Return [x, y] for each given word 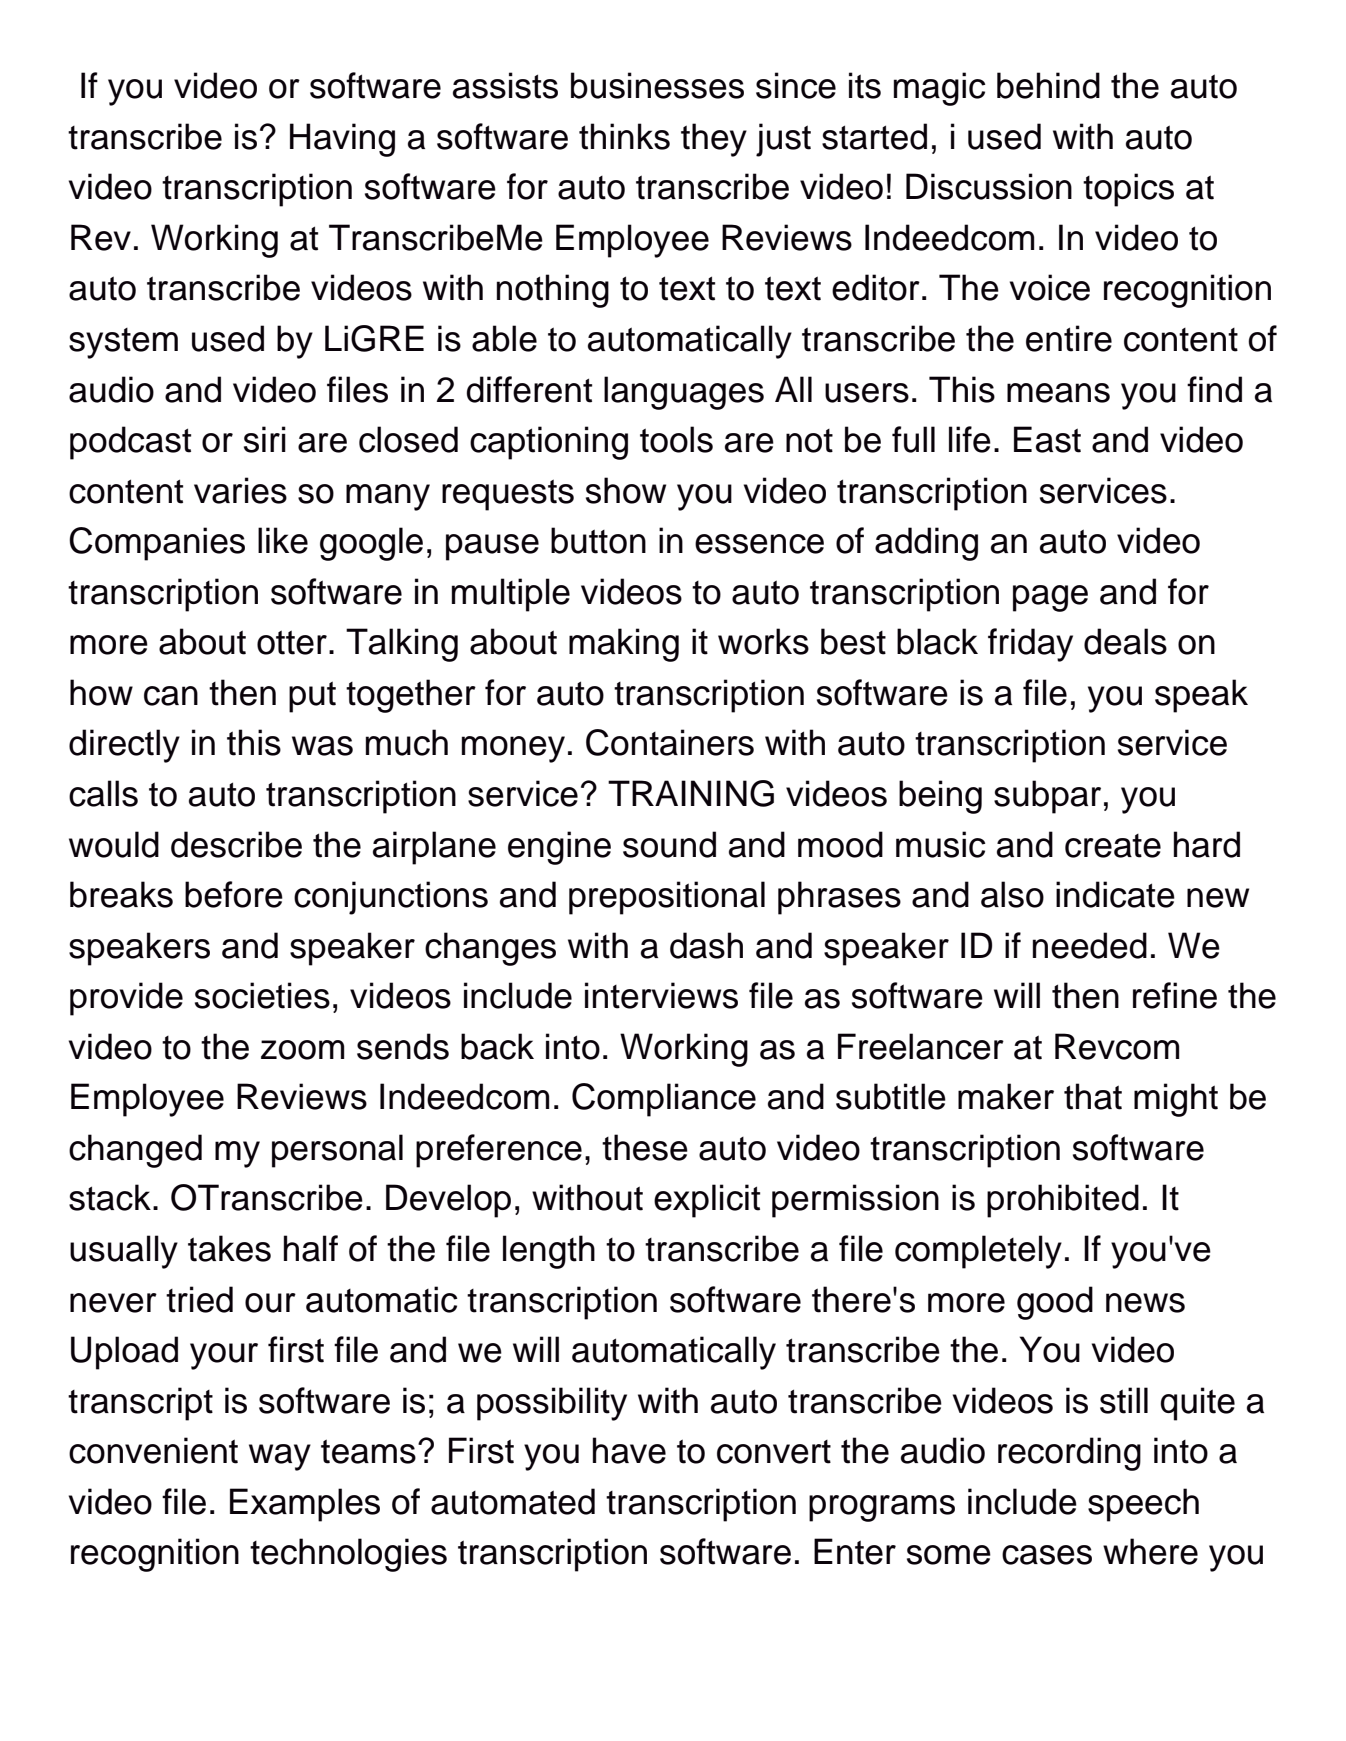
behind [1048, 85]
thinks [624, 136]
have [629, 1450]
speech [1143, 1505]
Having [342, 140]
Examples [305, 1505]
